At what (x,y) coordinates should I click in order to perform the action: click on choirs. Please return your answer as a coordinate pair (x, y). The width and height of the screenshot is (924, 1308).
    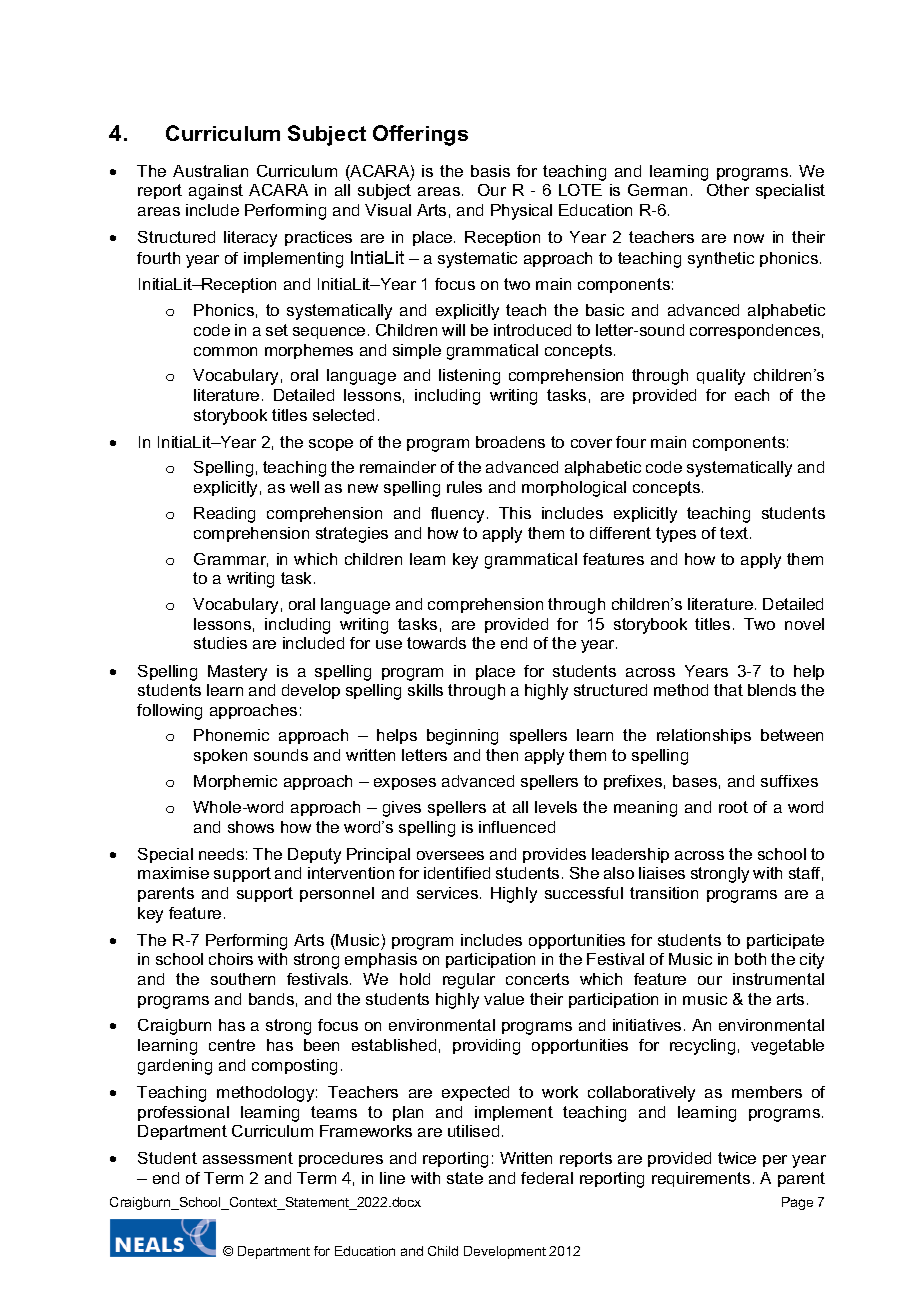
    Looking at the image, I should click on (231, 959).
